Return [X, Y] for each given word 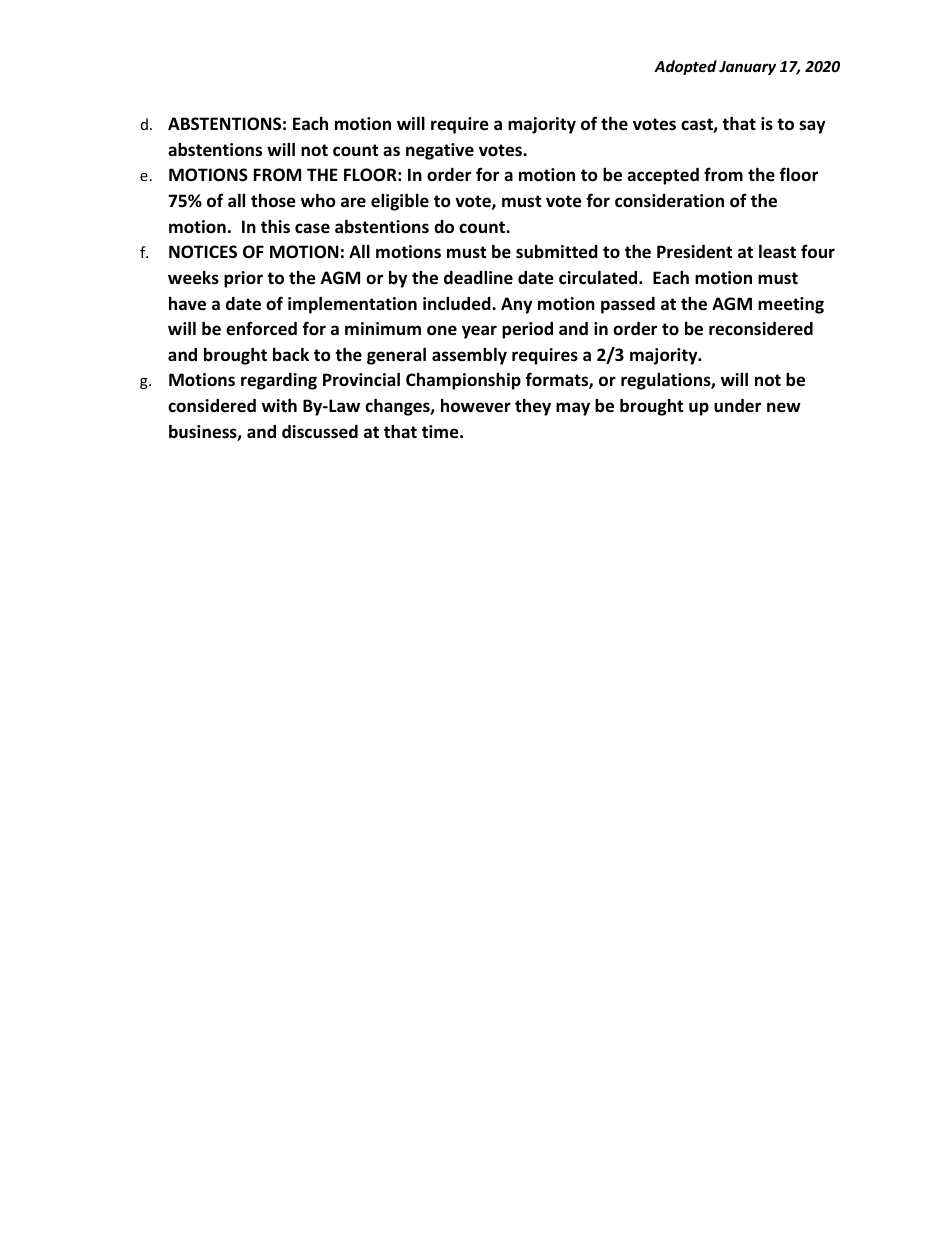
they [533, 407]
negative [440, 151]
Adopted [685, 67]
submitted [557, 252]
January [747, 68]
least [777, 251]
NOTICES [203, 252]
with [279, 405]
